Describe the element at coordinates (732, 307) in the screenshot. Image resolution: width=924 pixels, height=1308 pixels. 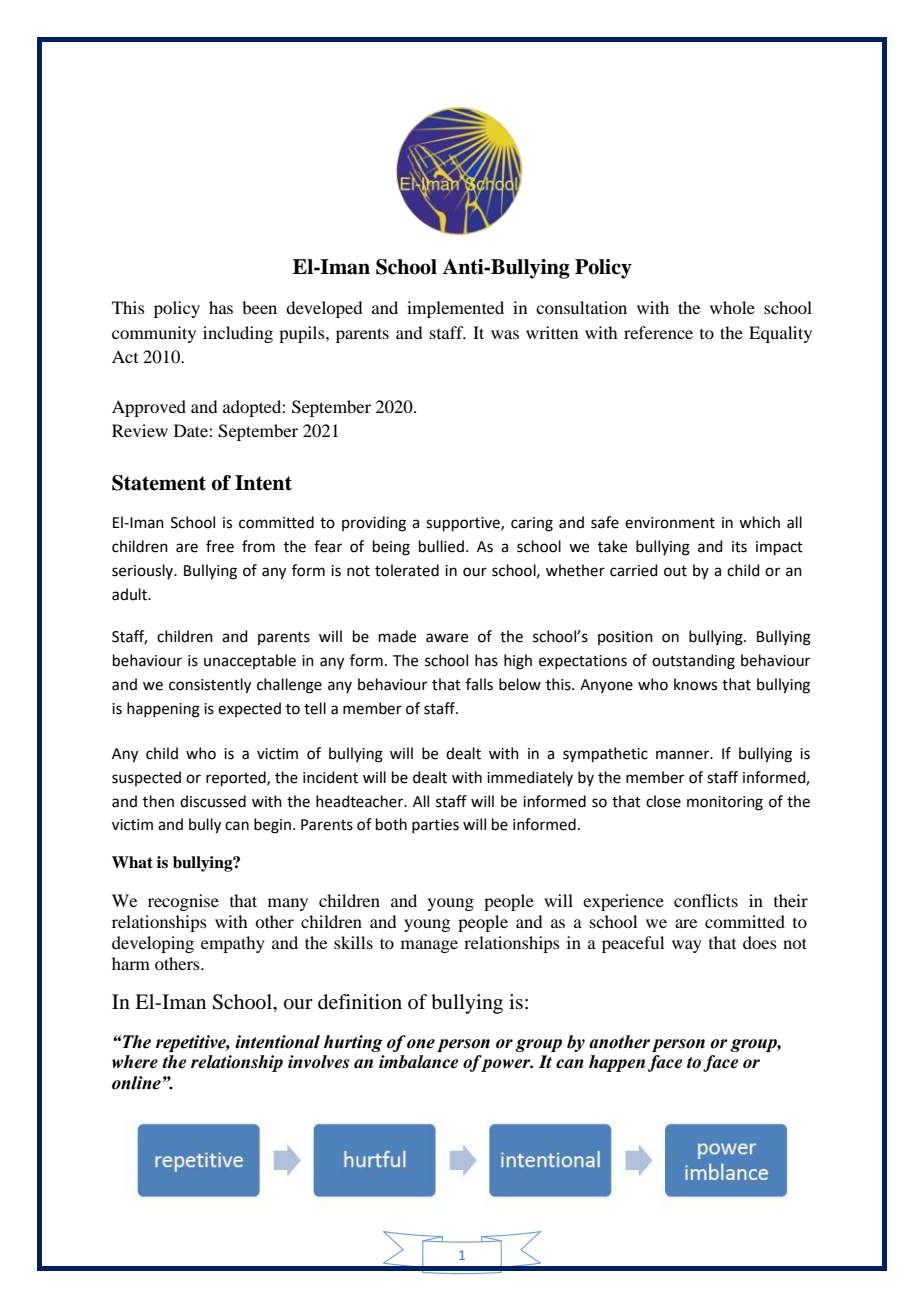
I see `whole` at that location.
